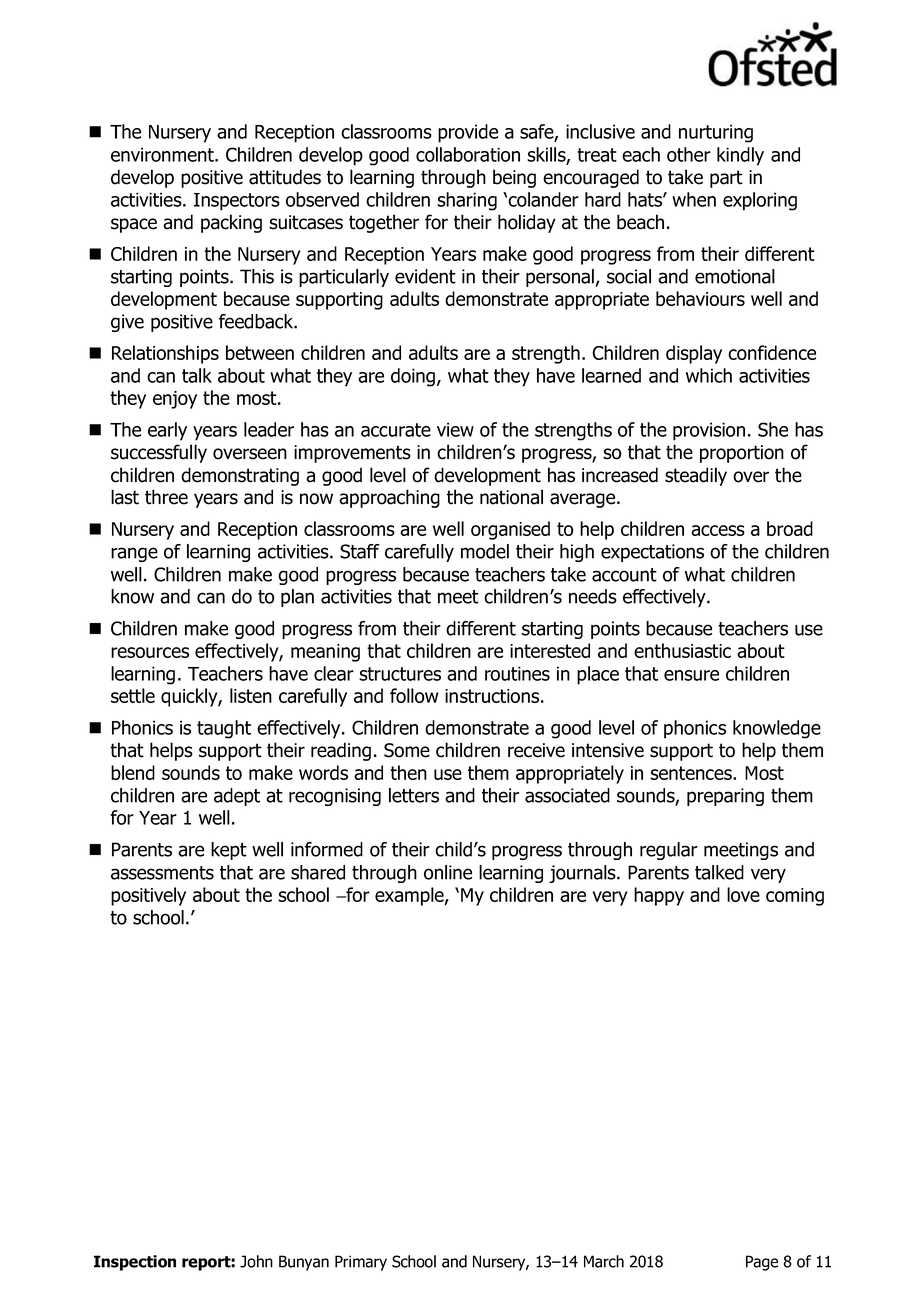  What do you see at coordinates (361, 1263) in the screenshot?
I see `Primary` at bounding box center [361, 1263].
